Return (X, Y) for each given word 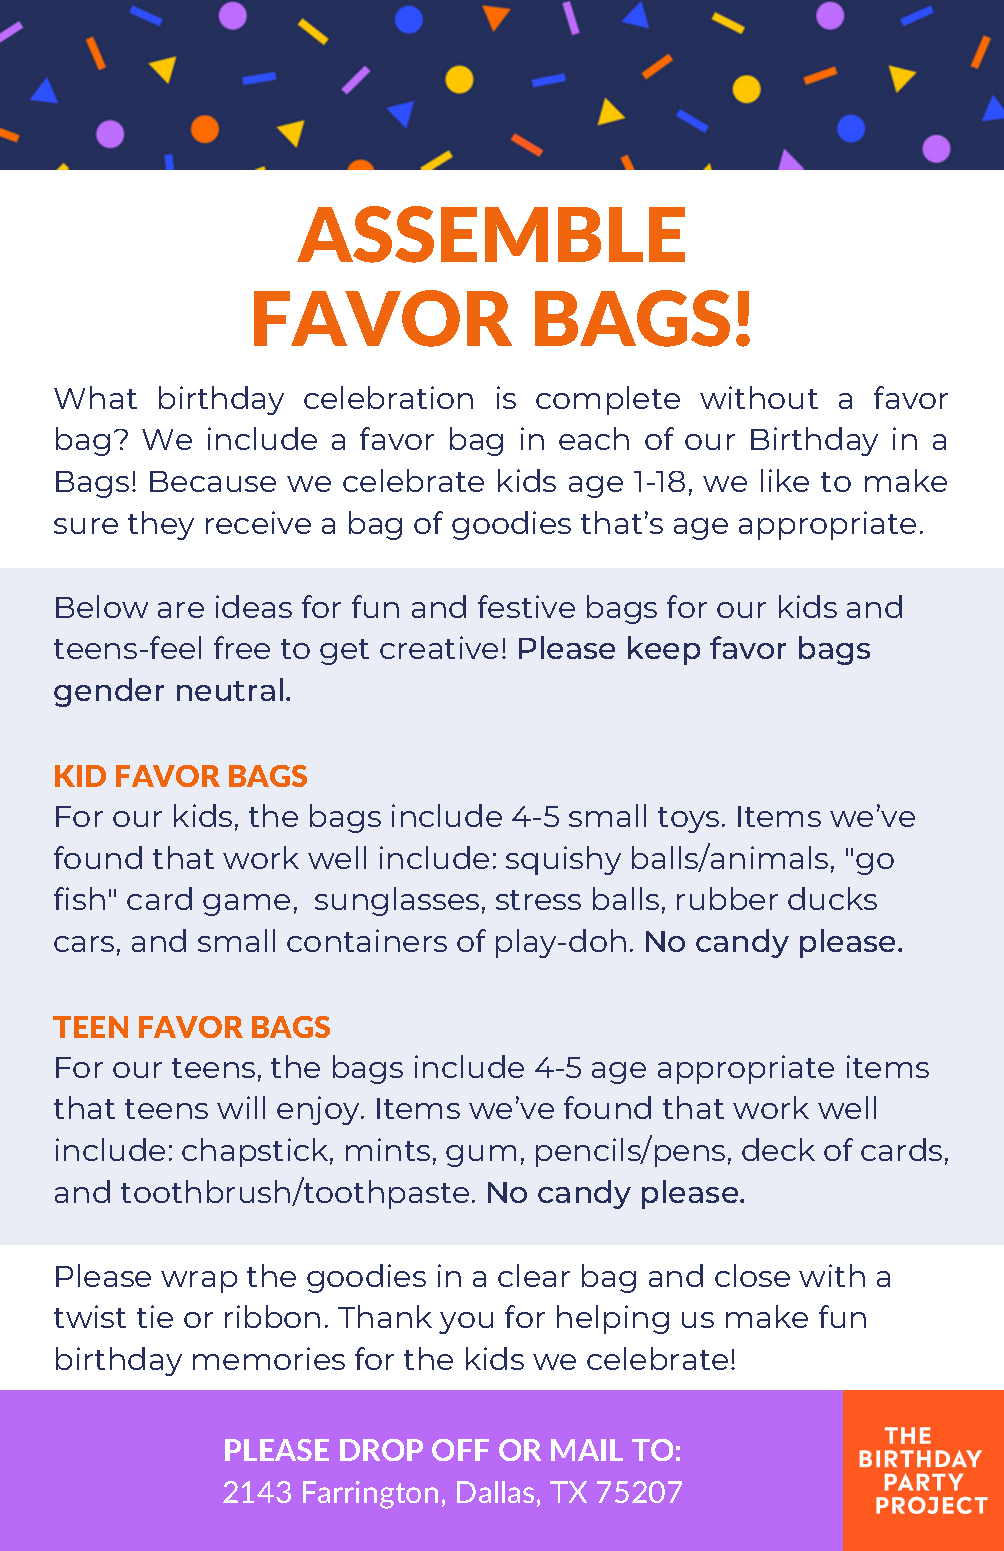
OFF (460, 1450)
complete (608, 400)
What (95, 397)
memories (269, 1358)
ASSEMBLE (491, 234)
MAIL (587, 1450)
